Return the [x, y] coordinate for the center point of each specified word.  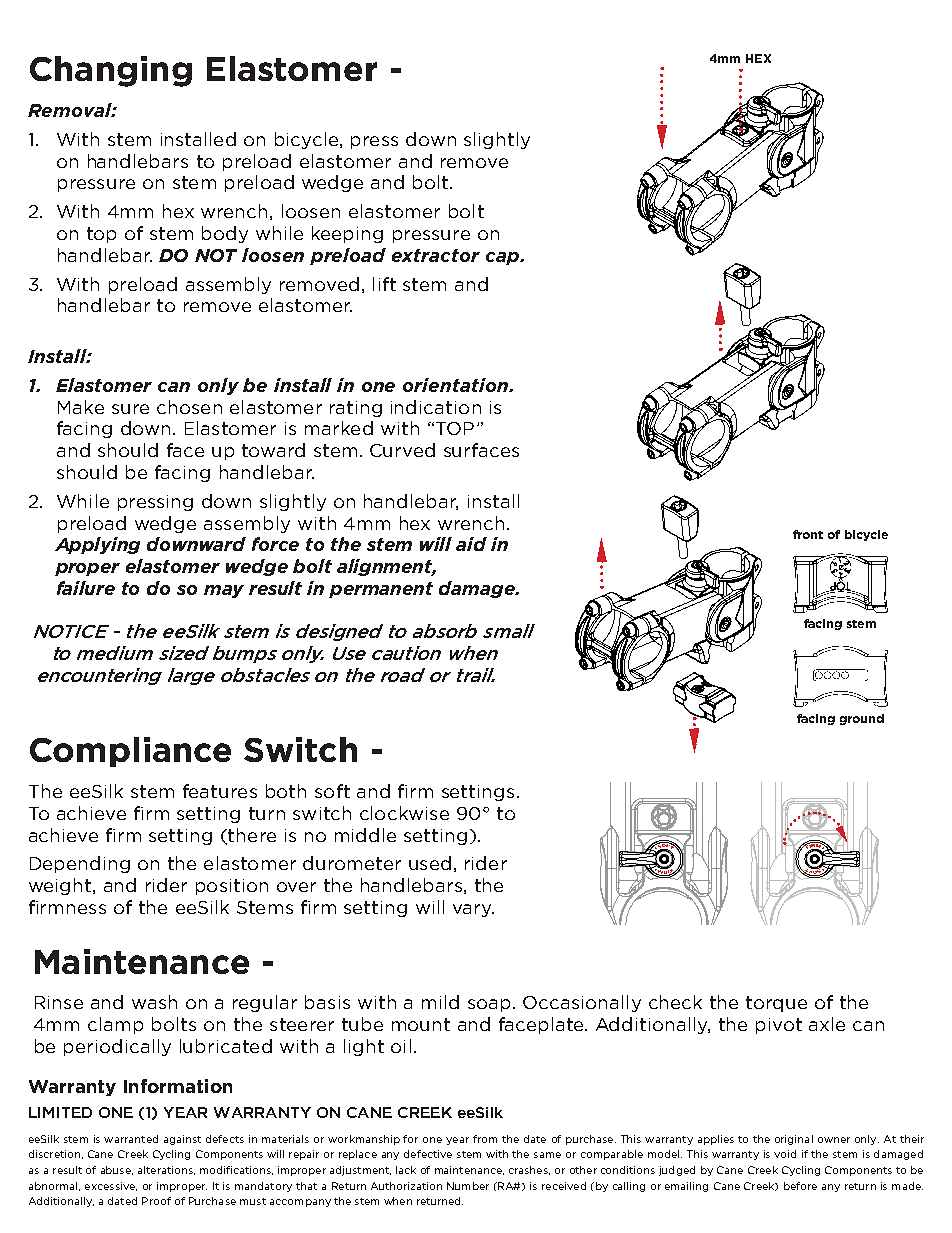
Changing [111, 71]
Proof [156, 1201]
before [800, 1186]
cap [503, 258]
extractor [436, 255]
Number [468, 1186]
